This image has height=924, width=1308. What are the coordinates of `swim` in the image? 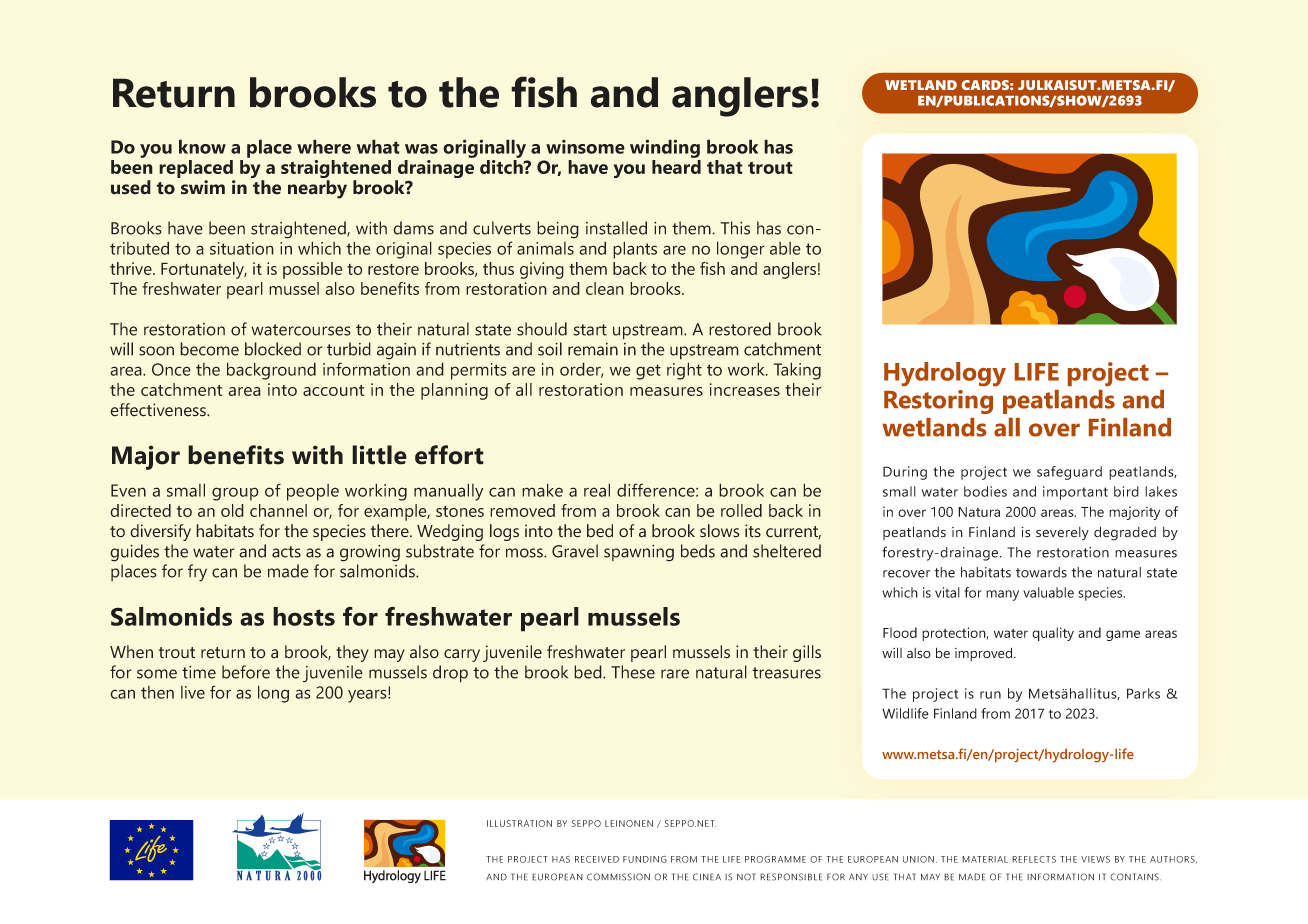 It's located at (203, 187).
